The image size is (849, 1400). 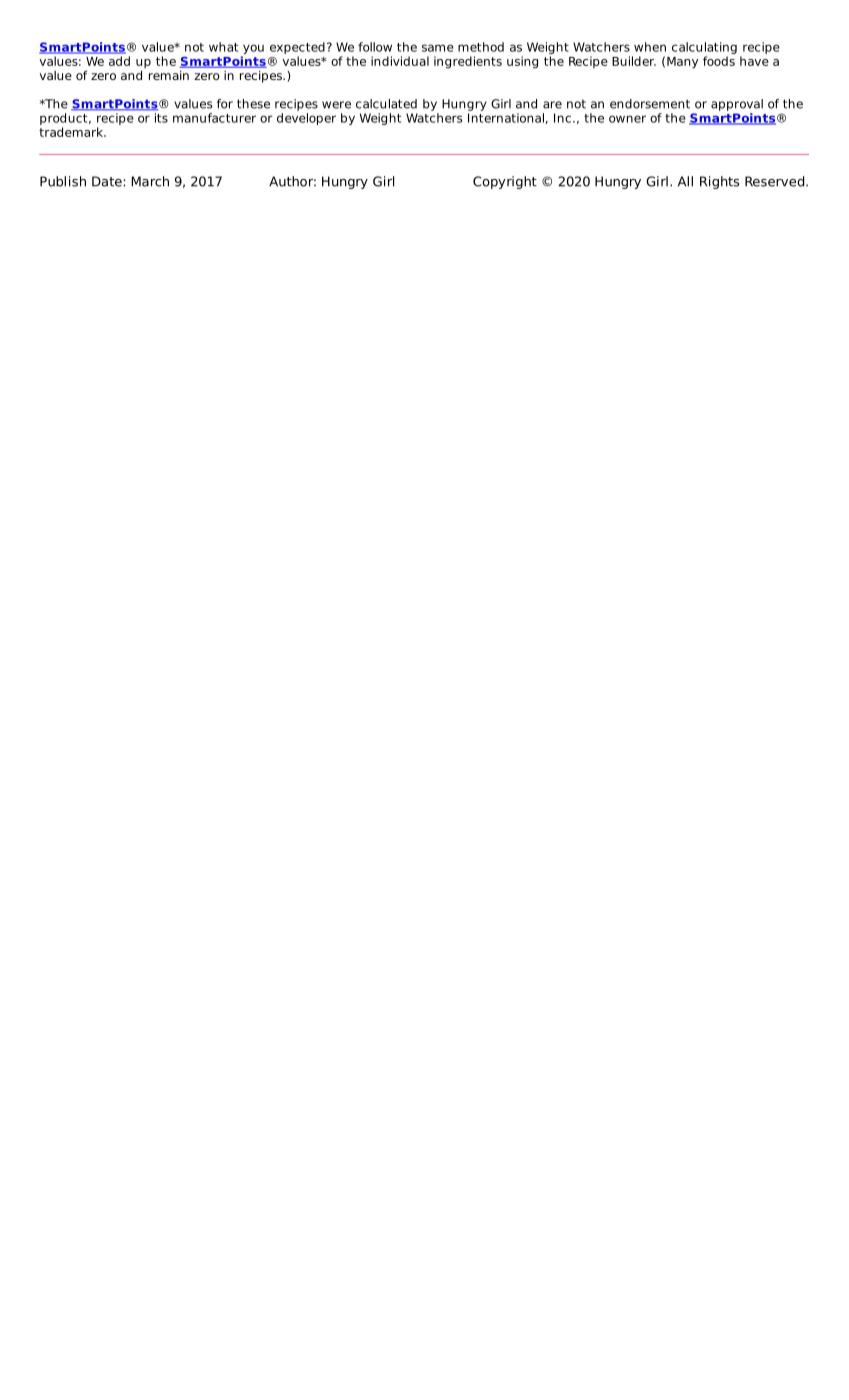 I want to click on International, so click(x=506, y=118).
